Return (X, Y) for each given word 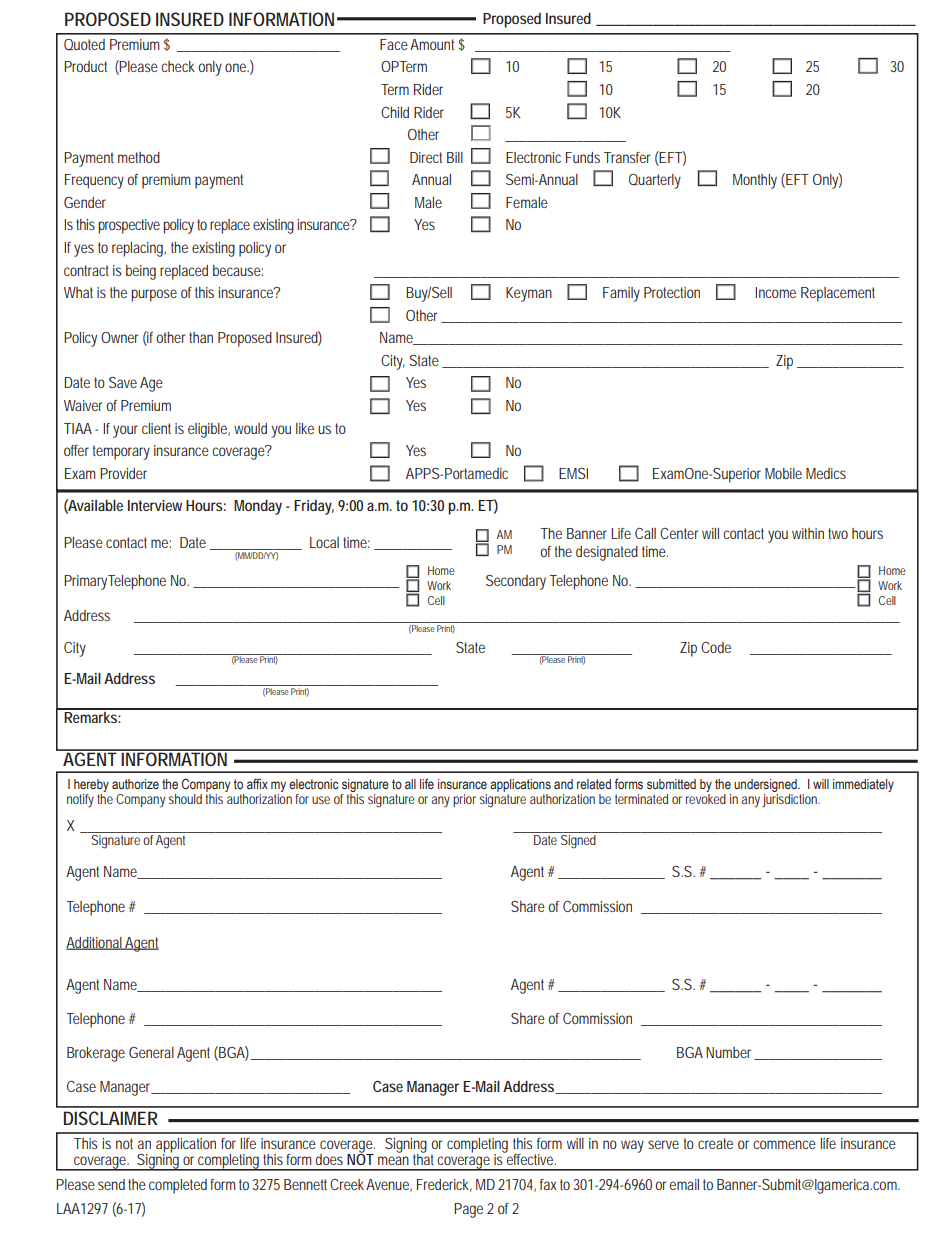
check (178, 66)
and (563, 784)
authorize (135, 784)
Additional (95, 943)
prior (464, 800)
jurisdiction (791, 800)
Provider (123, 473)
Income (775, 292)
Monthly (755, 181)
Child (395, 112)
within (808, 533)
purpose (154, 295)
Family (621, 294)
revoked (706, 799)
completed (178, 1186)
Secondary (516, 582)
